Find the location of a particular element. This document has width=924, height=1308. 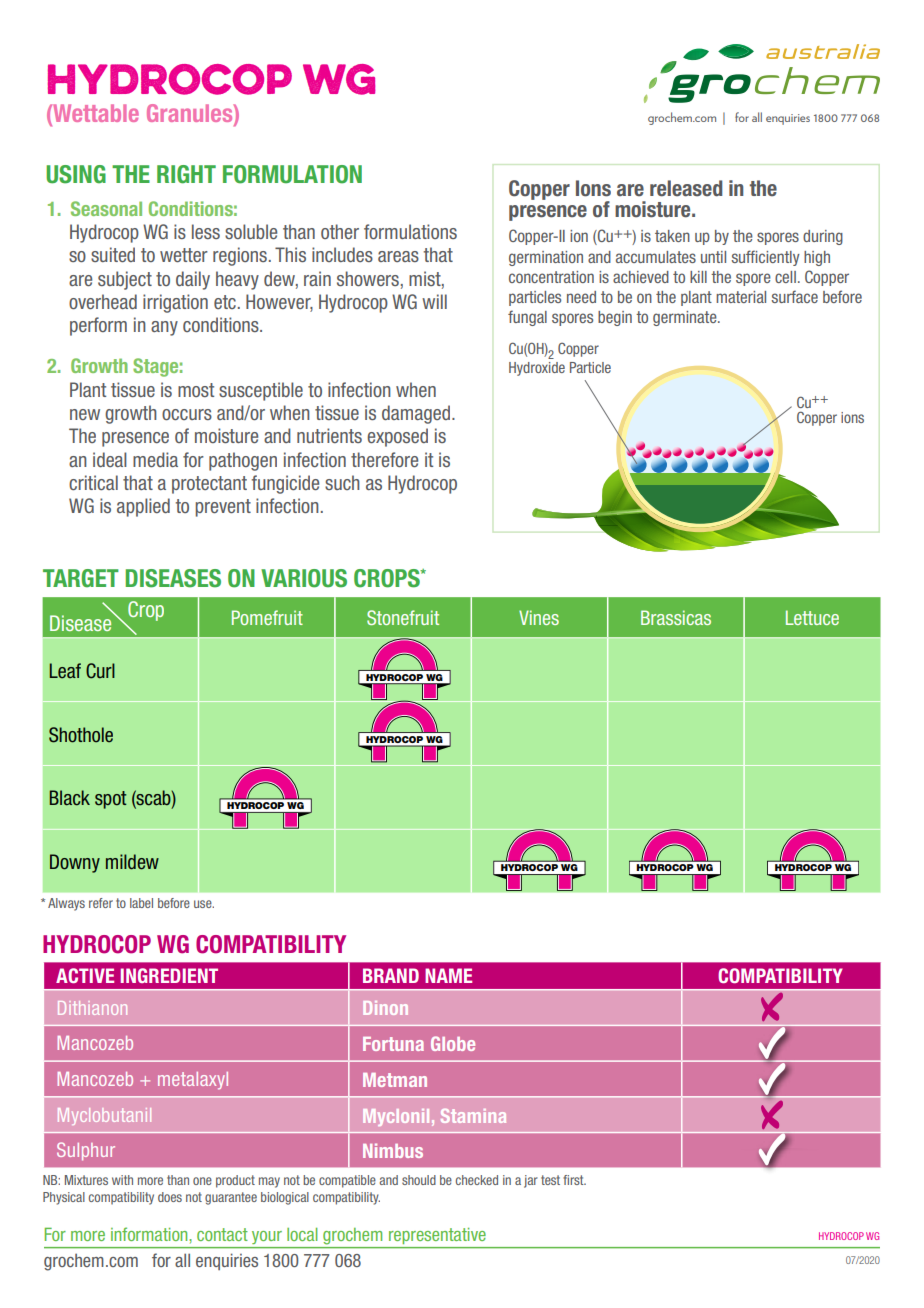

does is located at coordinates (170, 1197).
